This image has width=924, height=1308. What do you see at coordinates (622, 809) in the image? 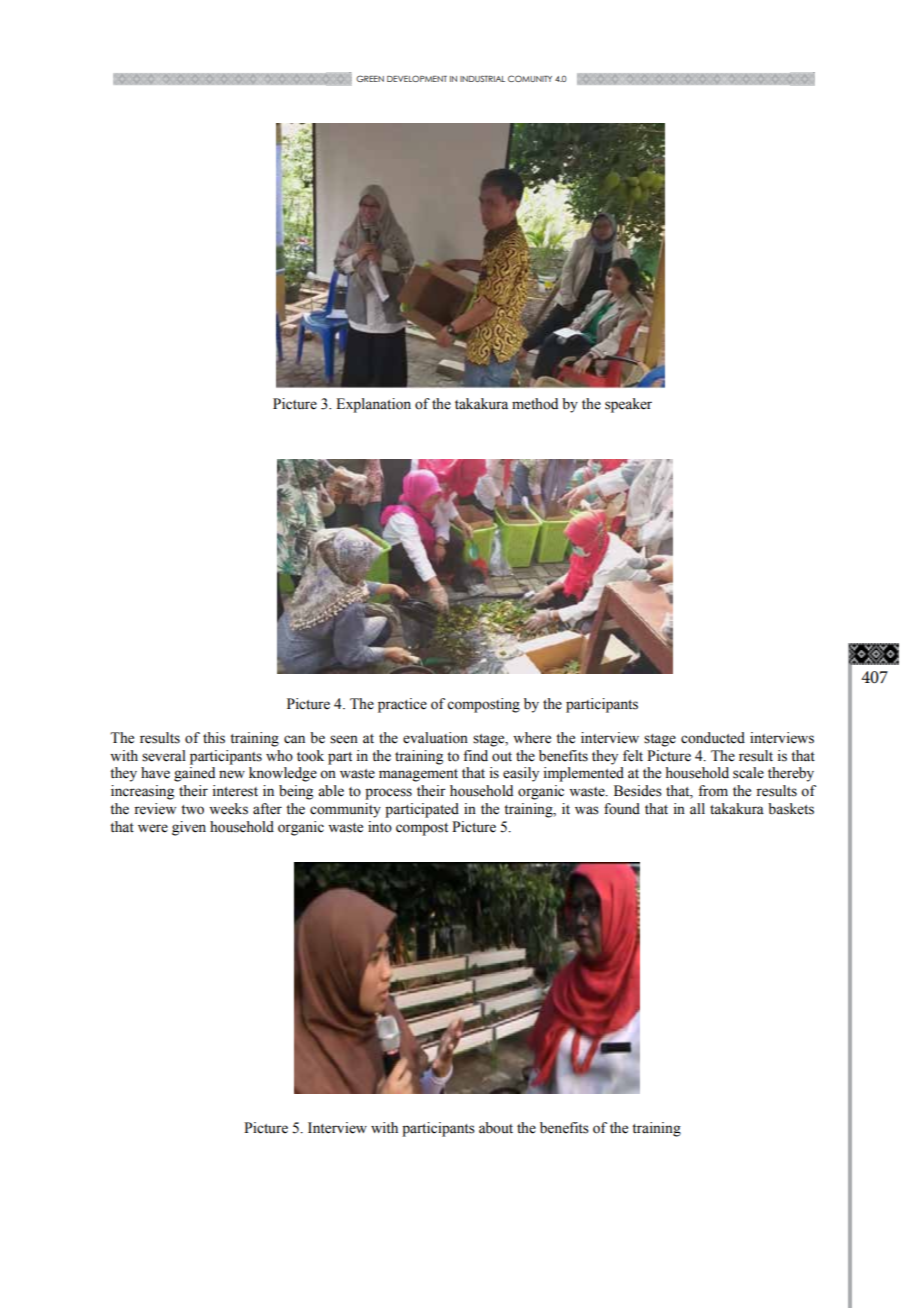
I see `found` at bounding box center [622, 809].
